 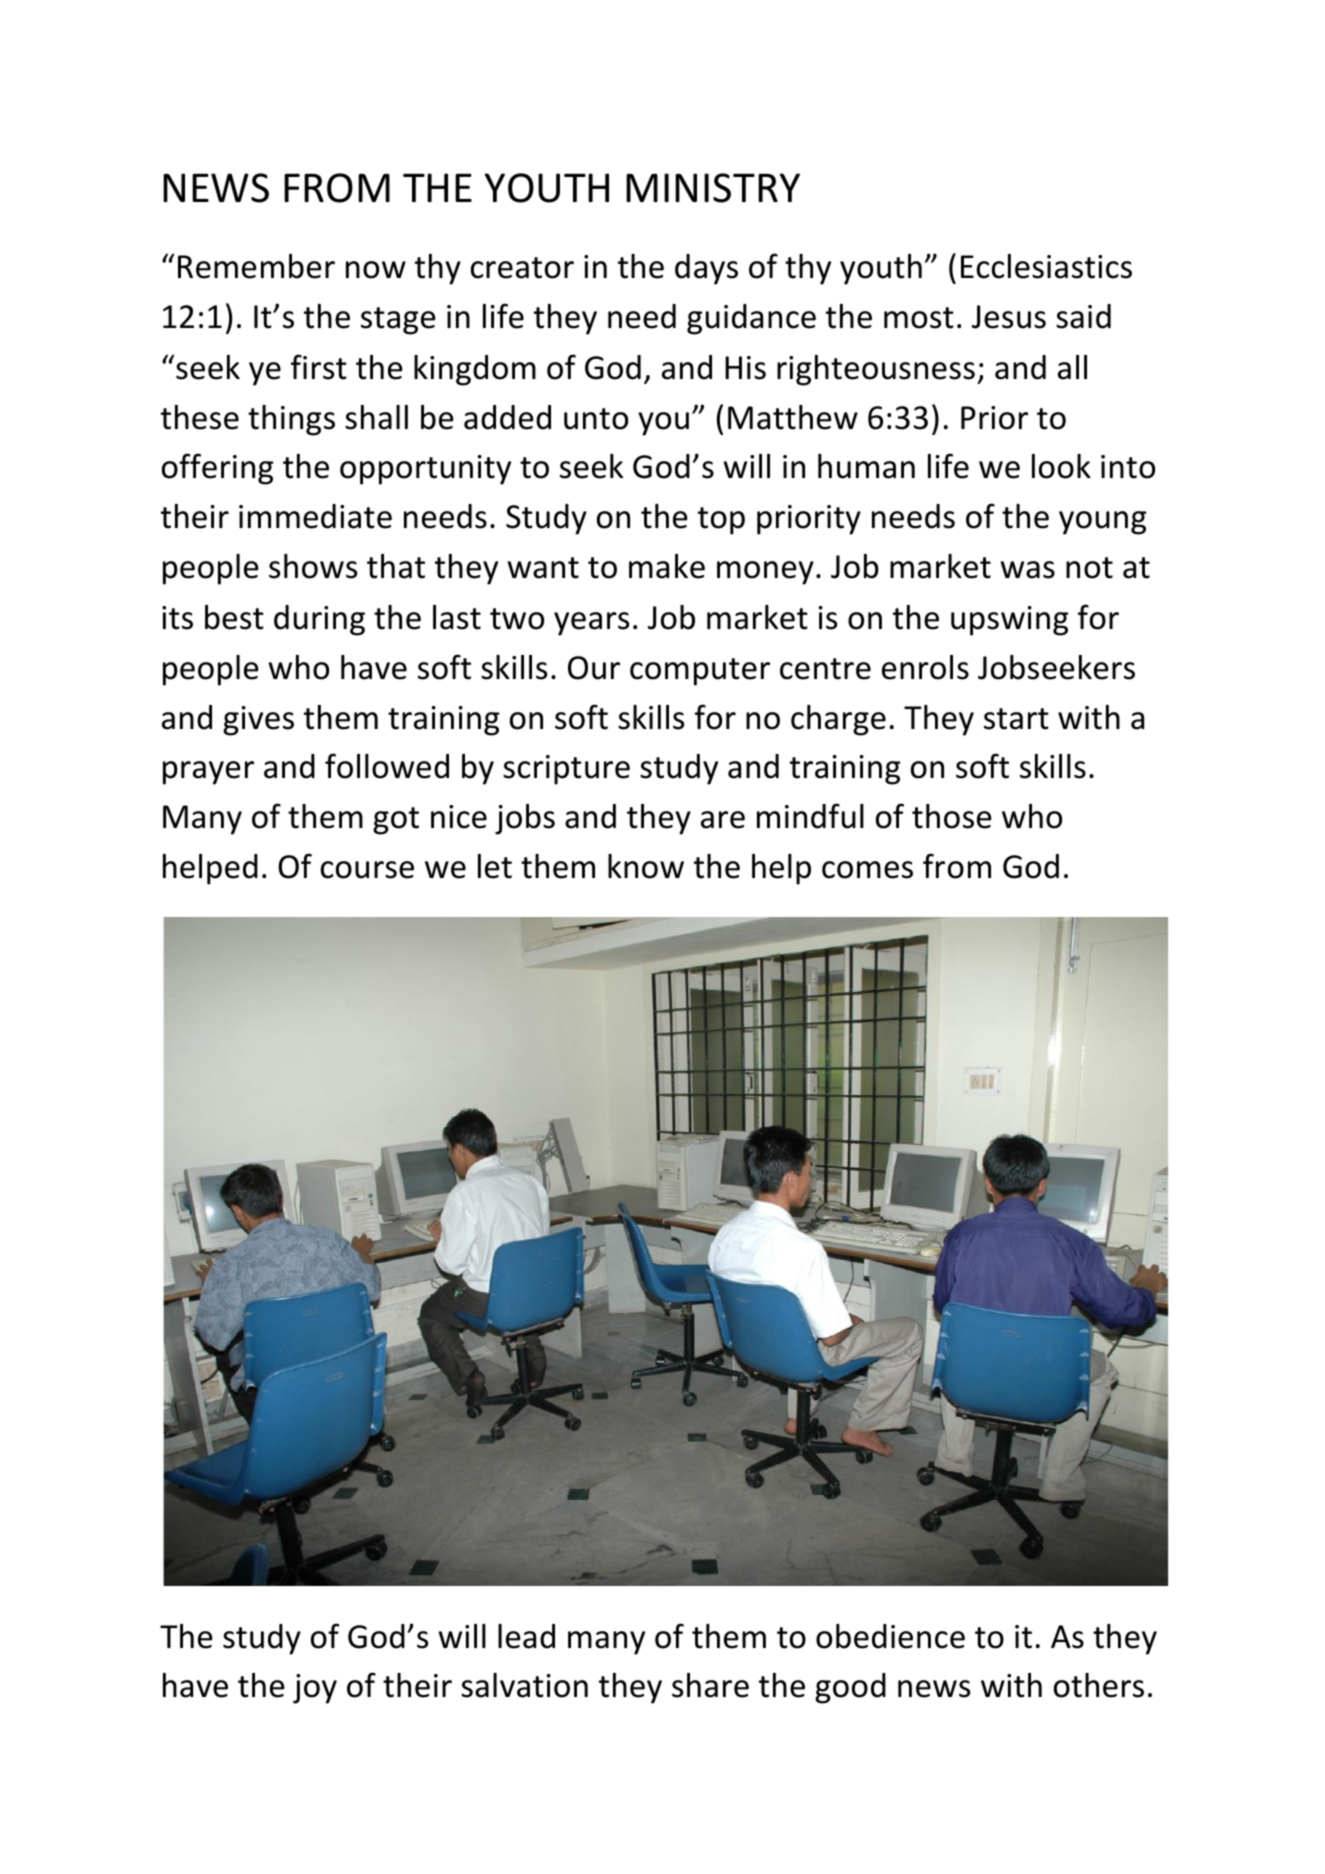 What do you see at coordinates (706, 269) in the screenshot?
I see `days` at bounding box center [706, 269].
